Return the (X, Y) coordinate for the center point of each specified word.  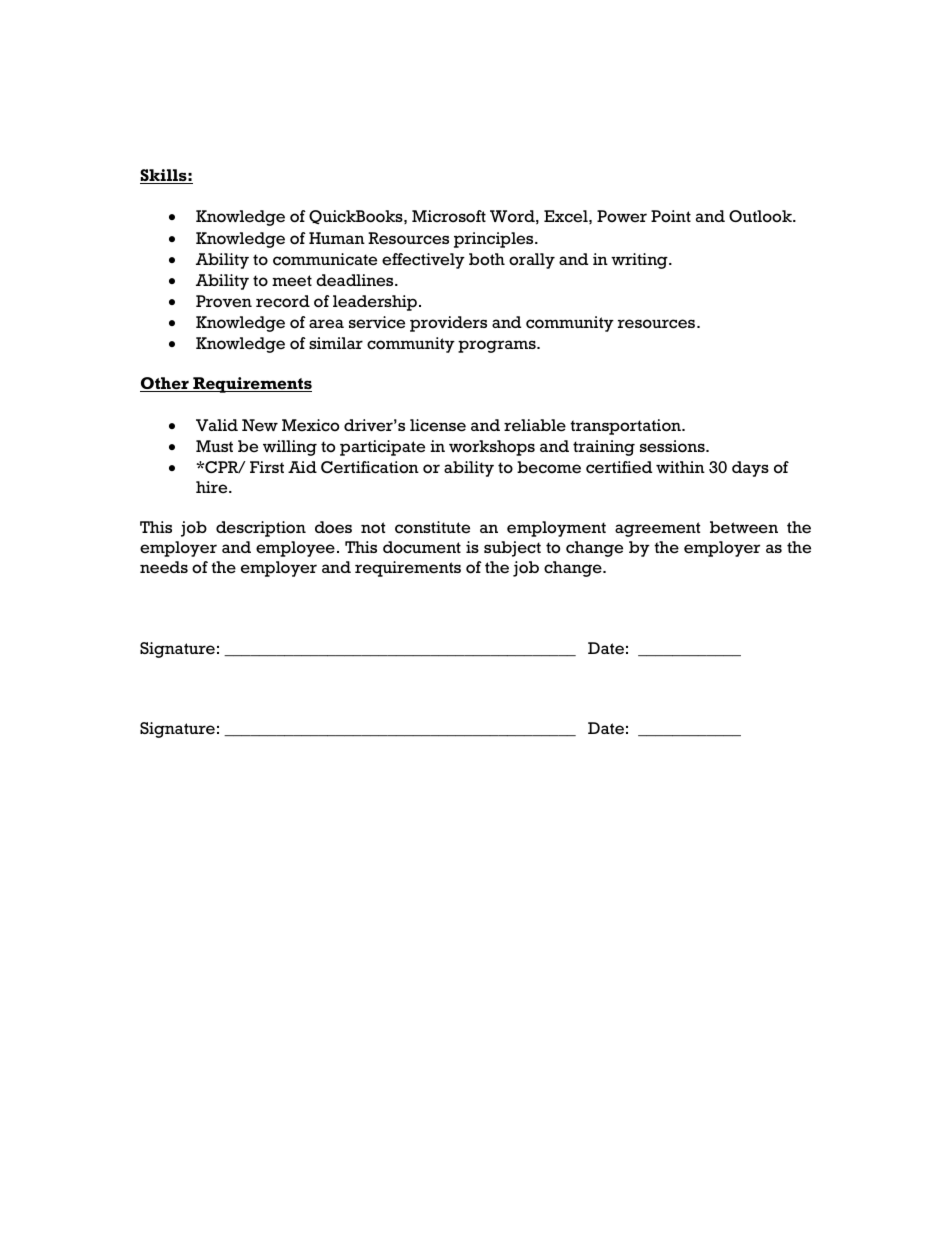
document (422, 547)
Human (337, 238)
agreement (657, 529)
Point (671, 216)
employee (295, 549)
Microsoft (449, 216)
